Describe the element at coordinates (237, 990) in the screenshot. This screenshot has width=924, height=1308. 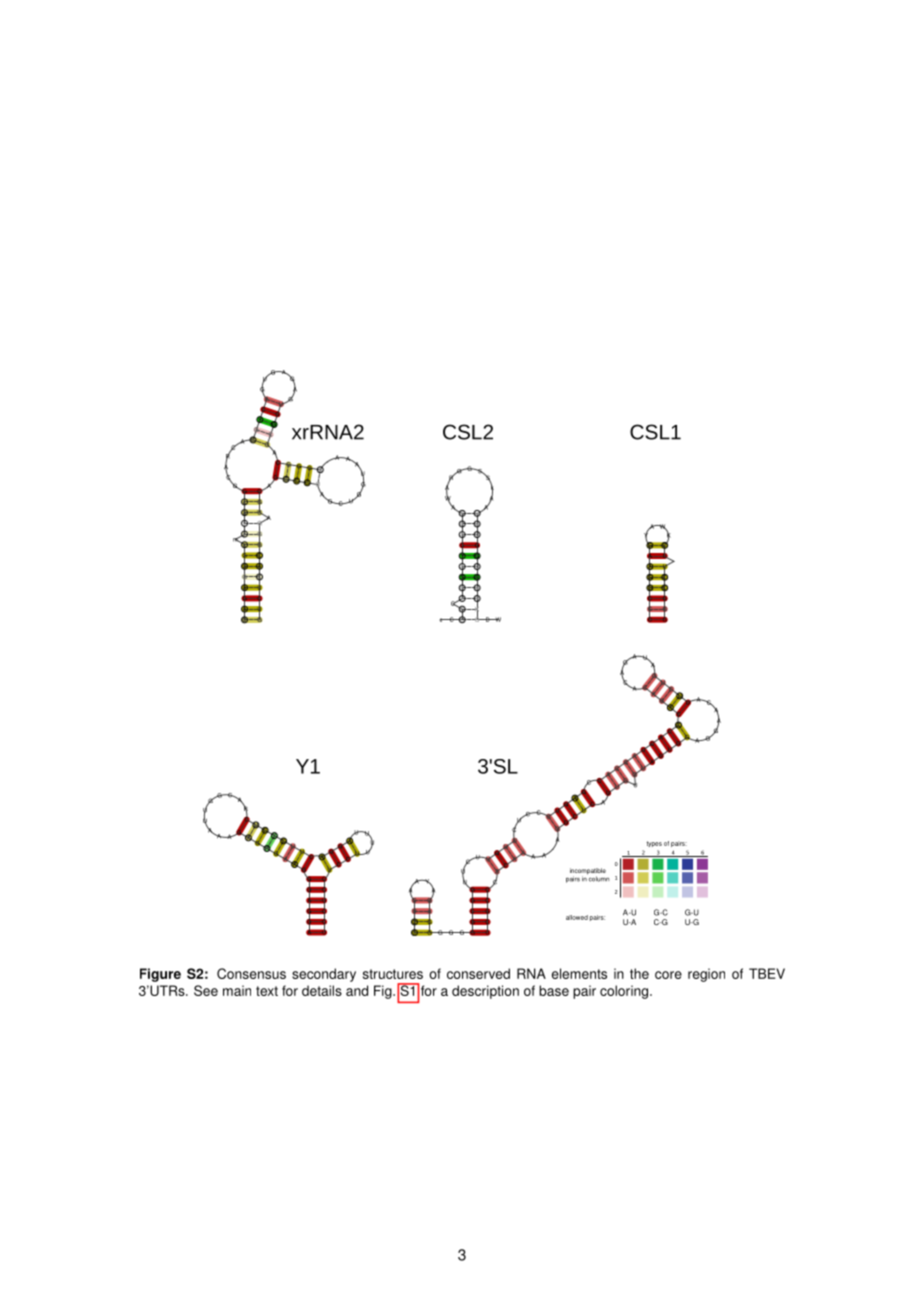
I see `main` at that location.
